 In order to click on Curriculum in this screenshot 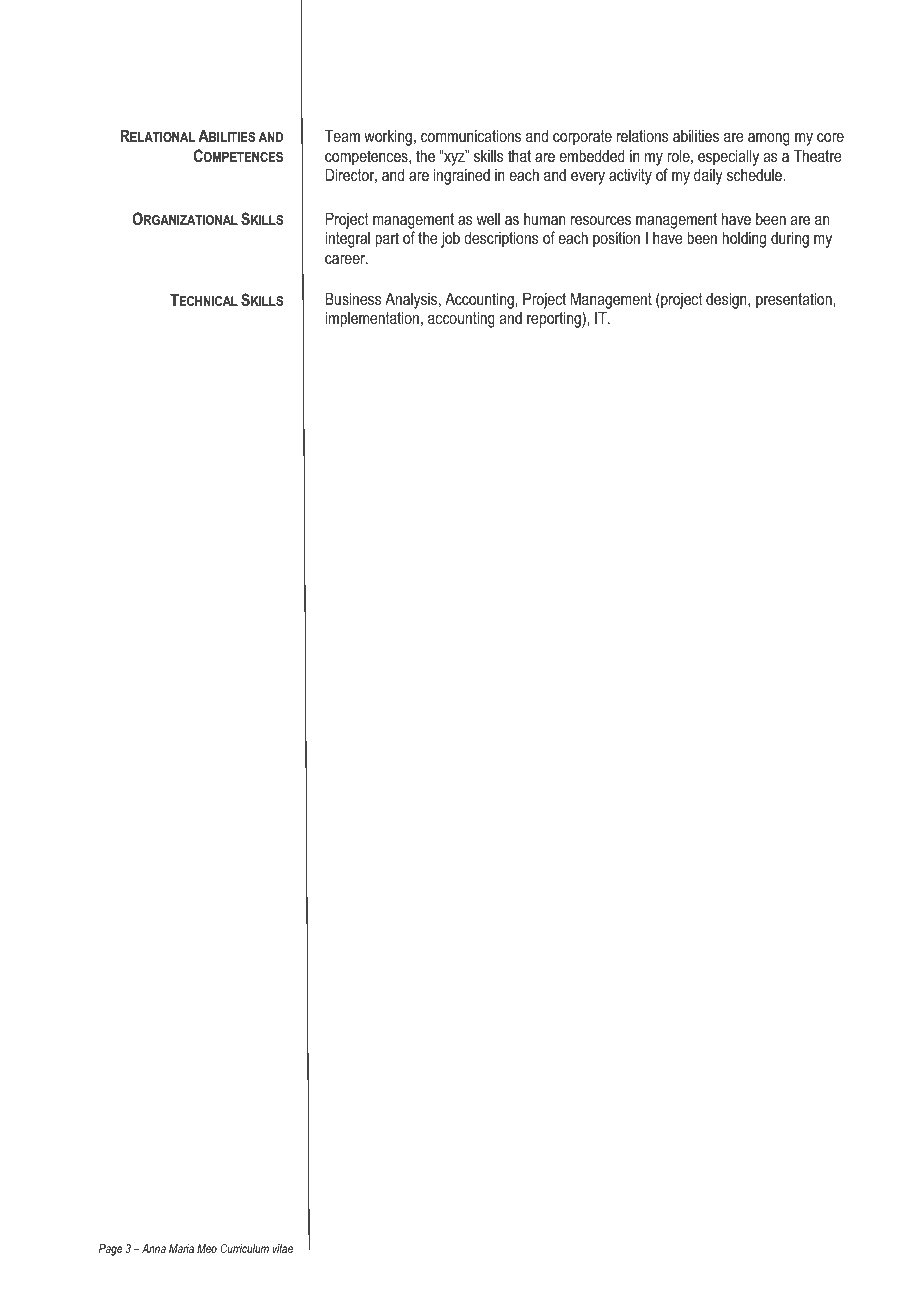, I will do `click(244, 1248)`.
